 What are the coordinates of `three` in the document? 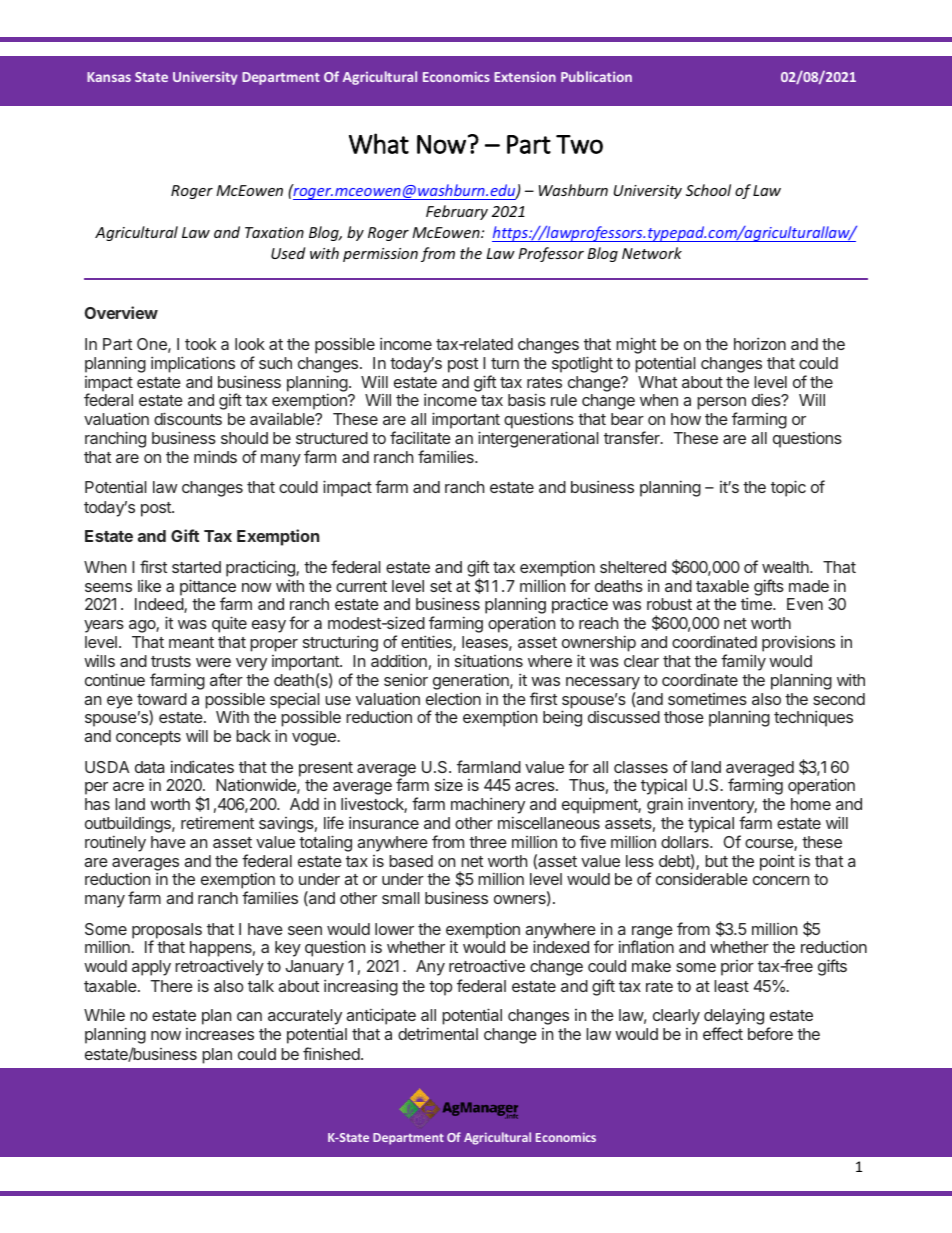 It's located at (488, 842).
